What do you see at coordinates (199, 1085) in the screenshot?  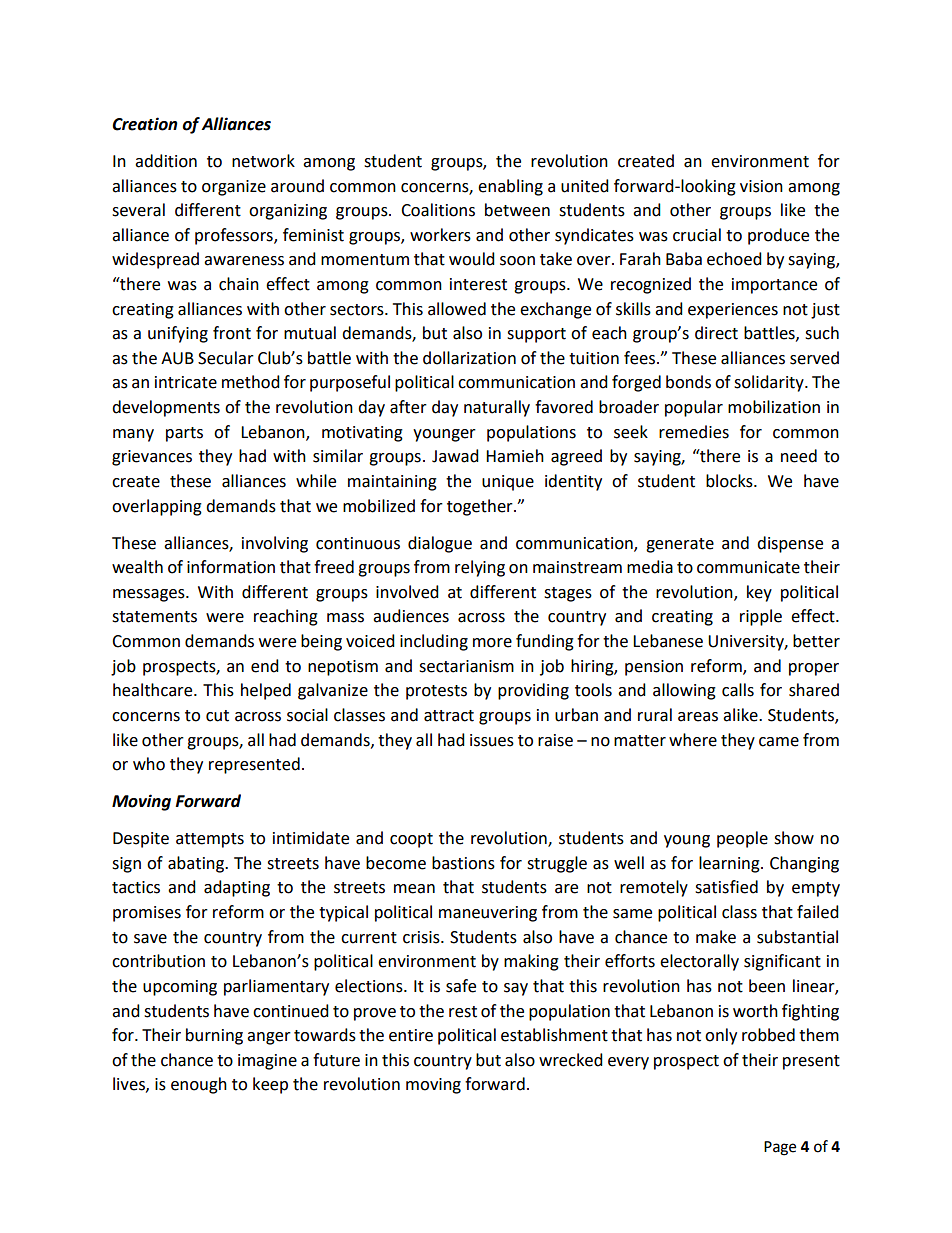 I see `enough` at bounding box center [199, 1085].
